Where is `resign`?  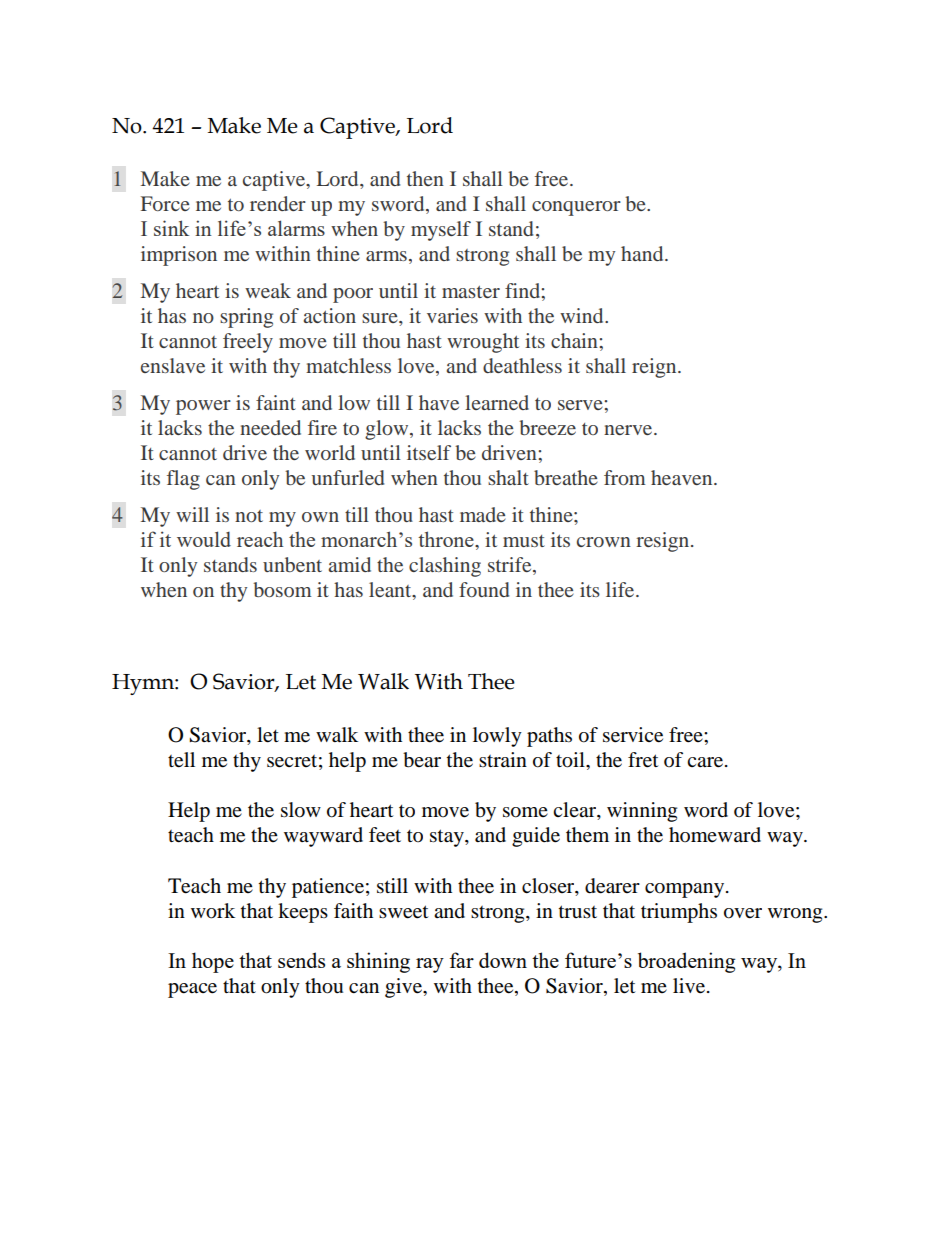 resign is located at coordinates (664, 542).
